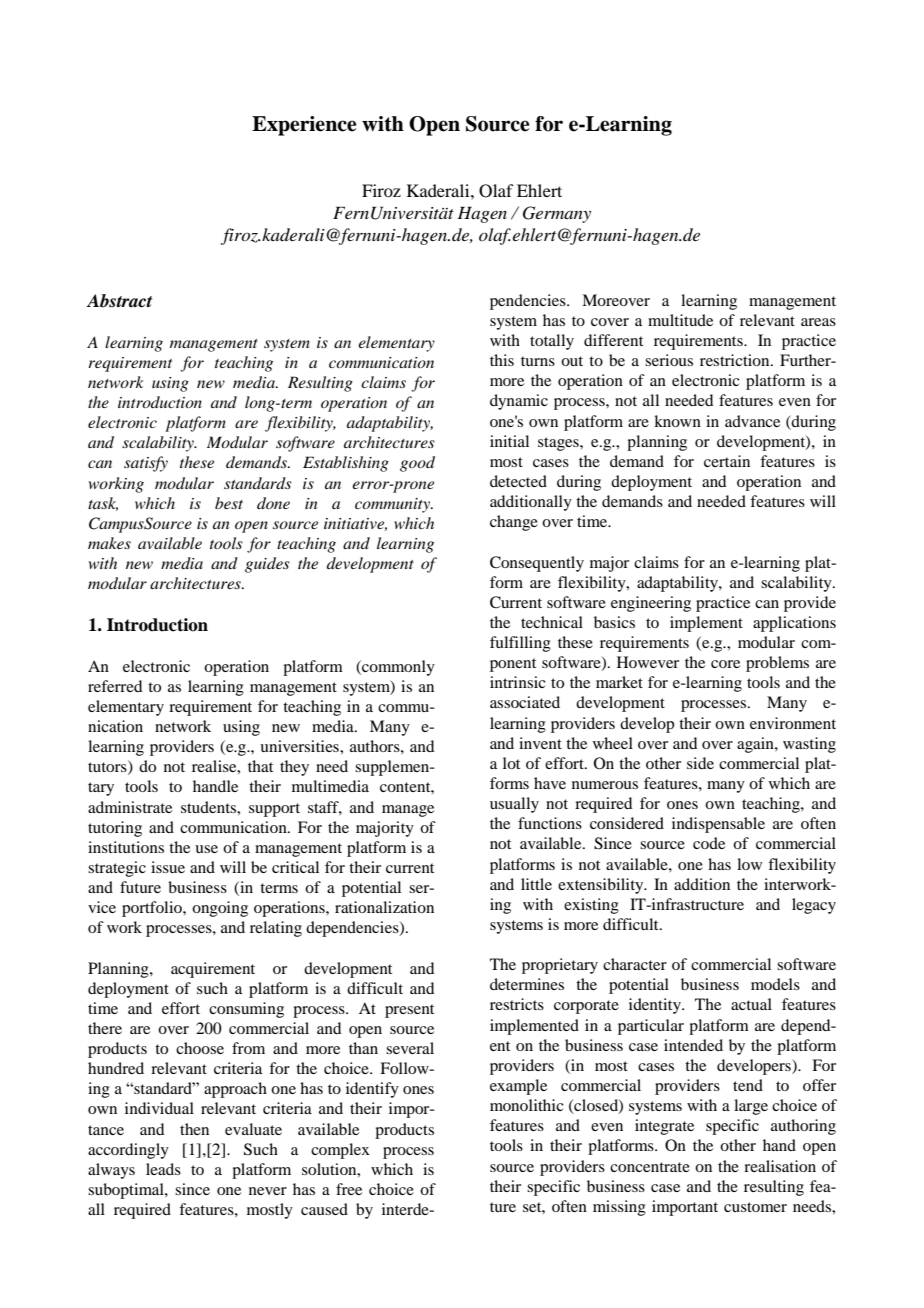 This screenshot has width=924, height=1308. What do you see at coordinates (115, 686) in the screenshot?
I see `referred` at bounding box center [115, 686].
